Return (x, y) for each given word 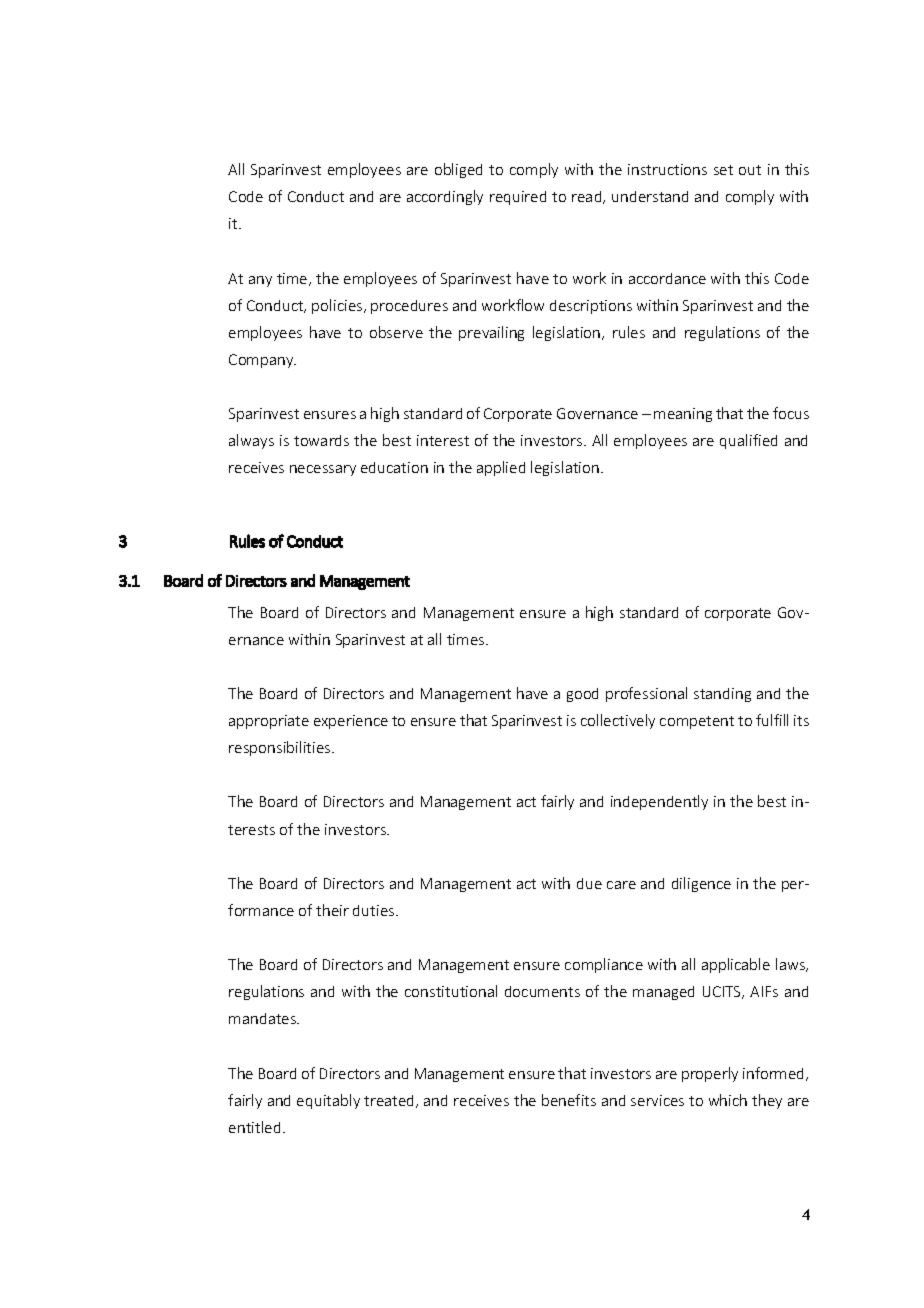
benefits (569, 1100)
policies (338, 306)
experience (351, 722)
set (723, 170)
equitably (328, 1101)
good (582, 695)
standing (722, 695)
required (518, 198)
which (728, 1100)
